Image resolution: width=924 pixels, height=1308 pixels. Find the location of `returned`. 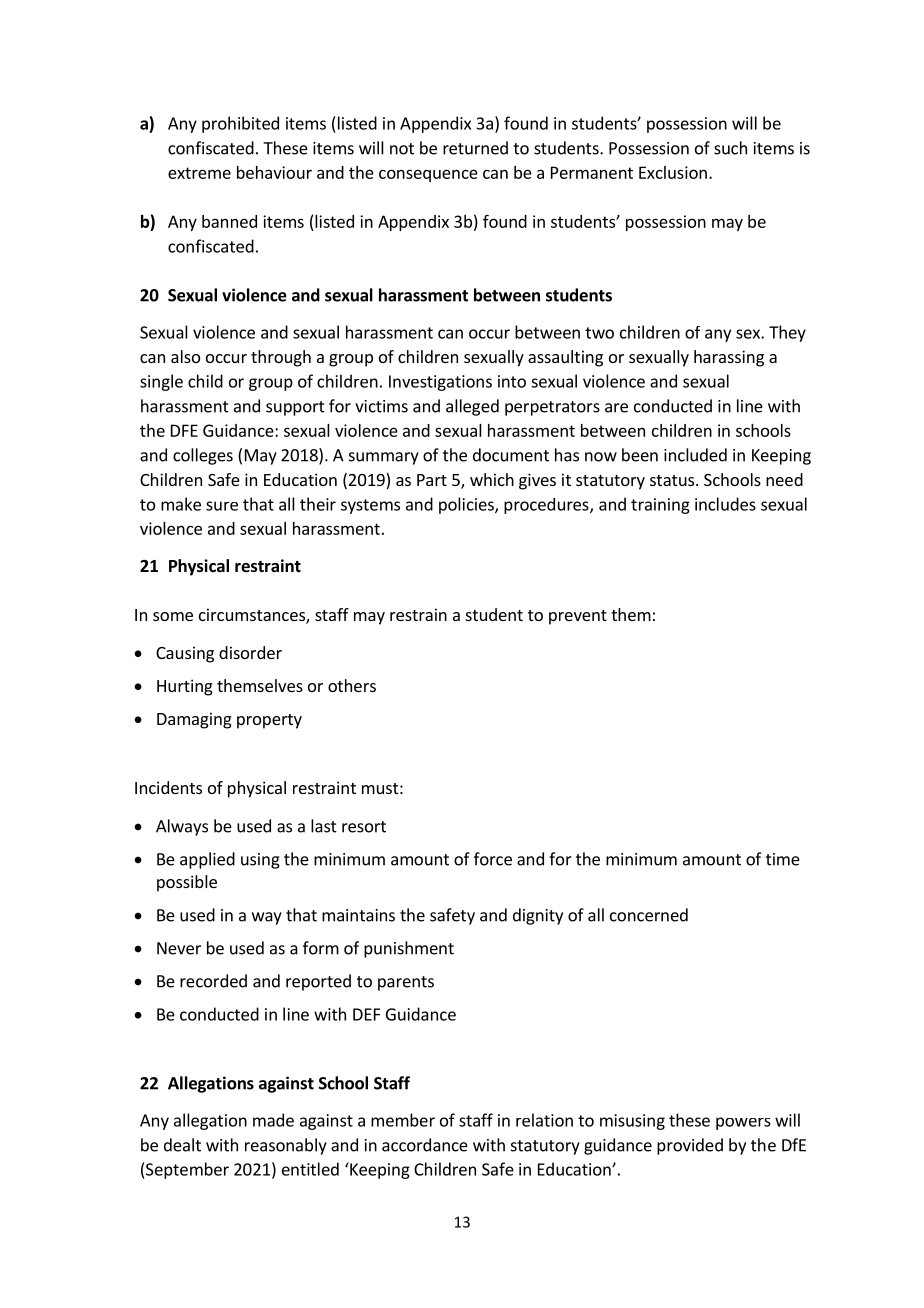

returned is located at coordinates (475, 148).
